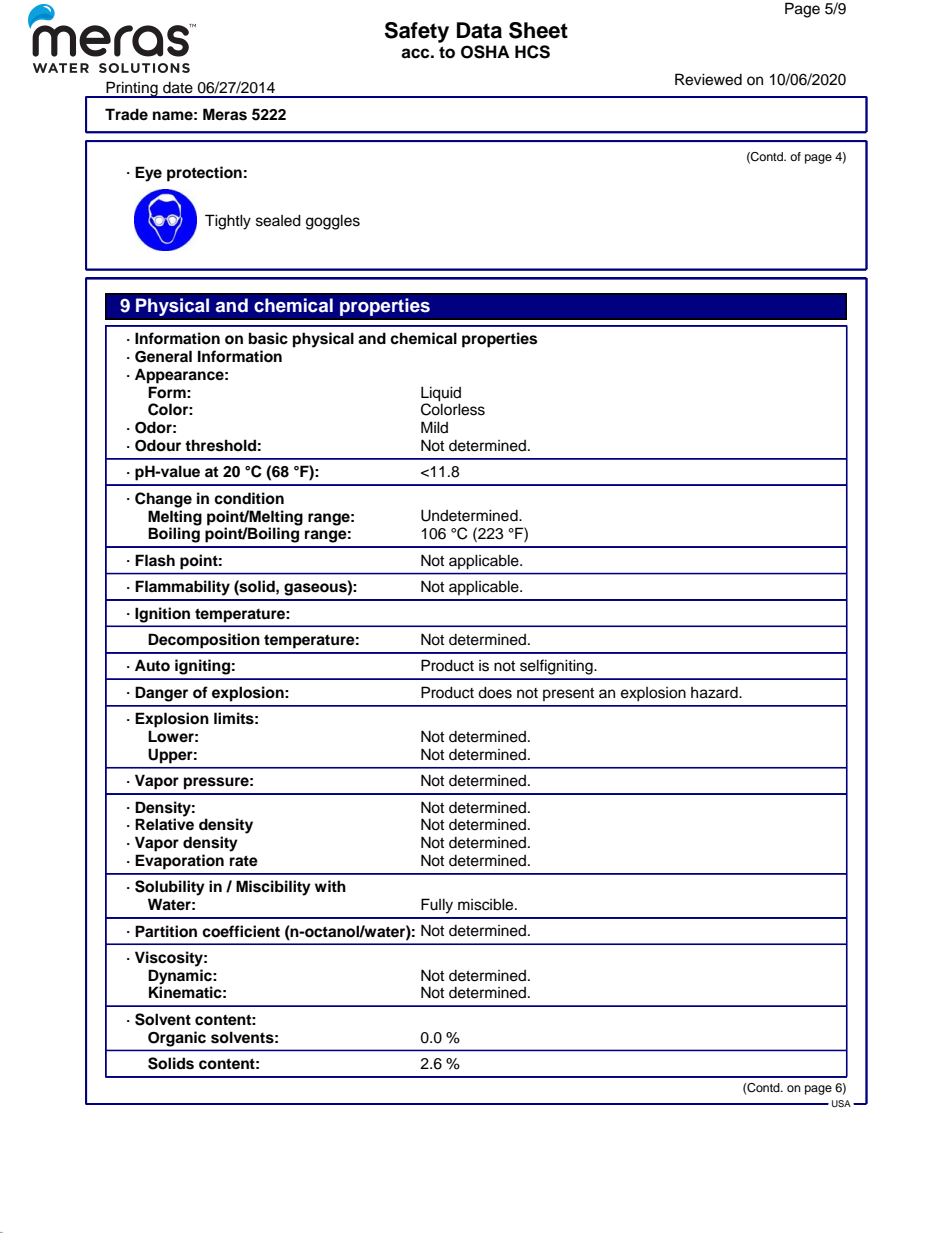  Describe the element at coordinates (708, 79) in the document. I see `Reviewed` at that location.
